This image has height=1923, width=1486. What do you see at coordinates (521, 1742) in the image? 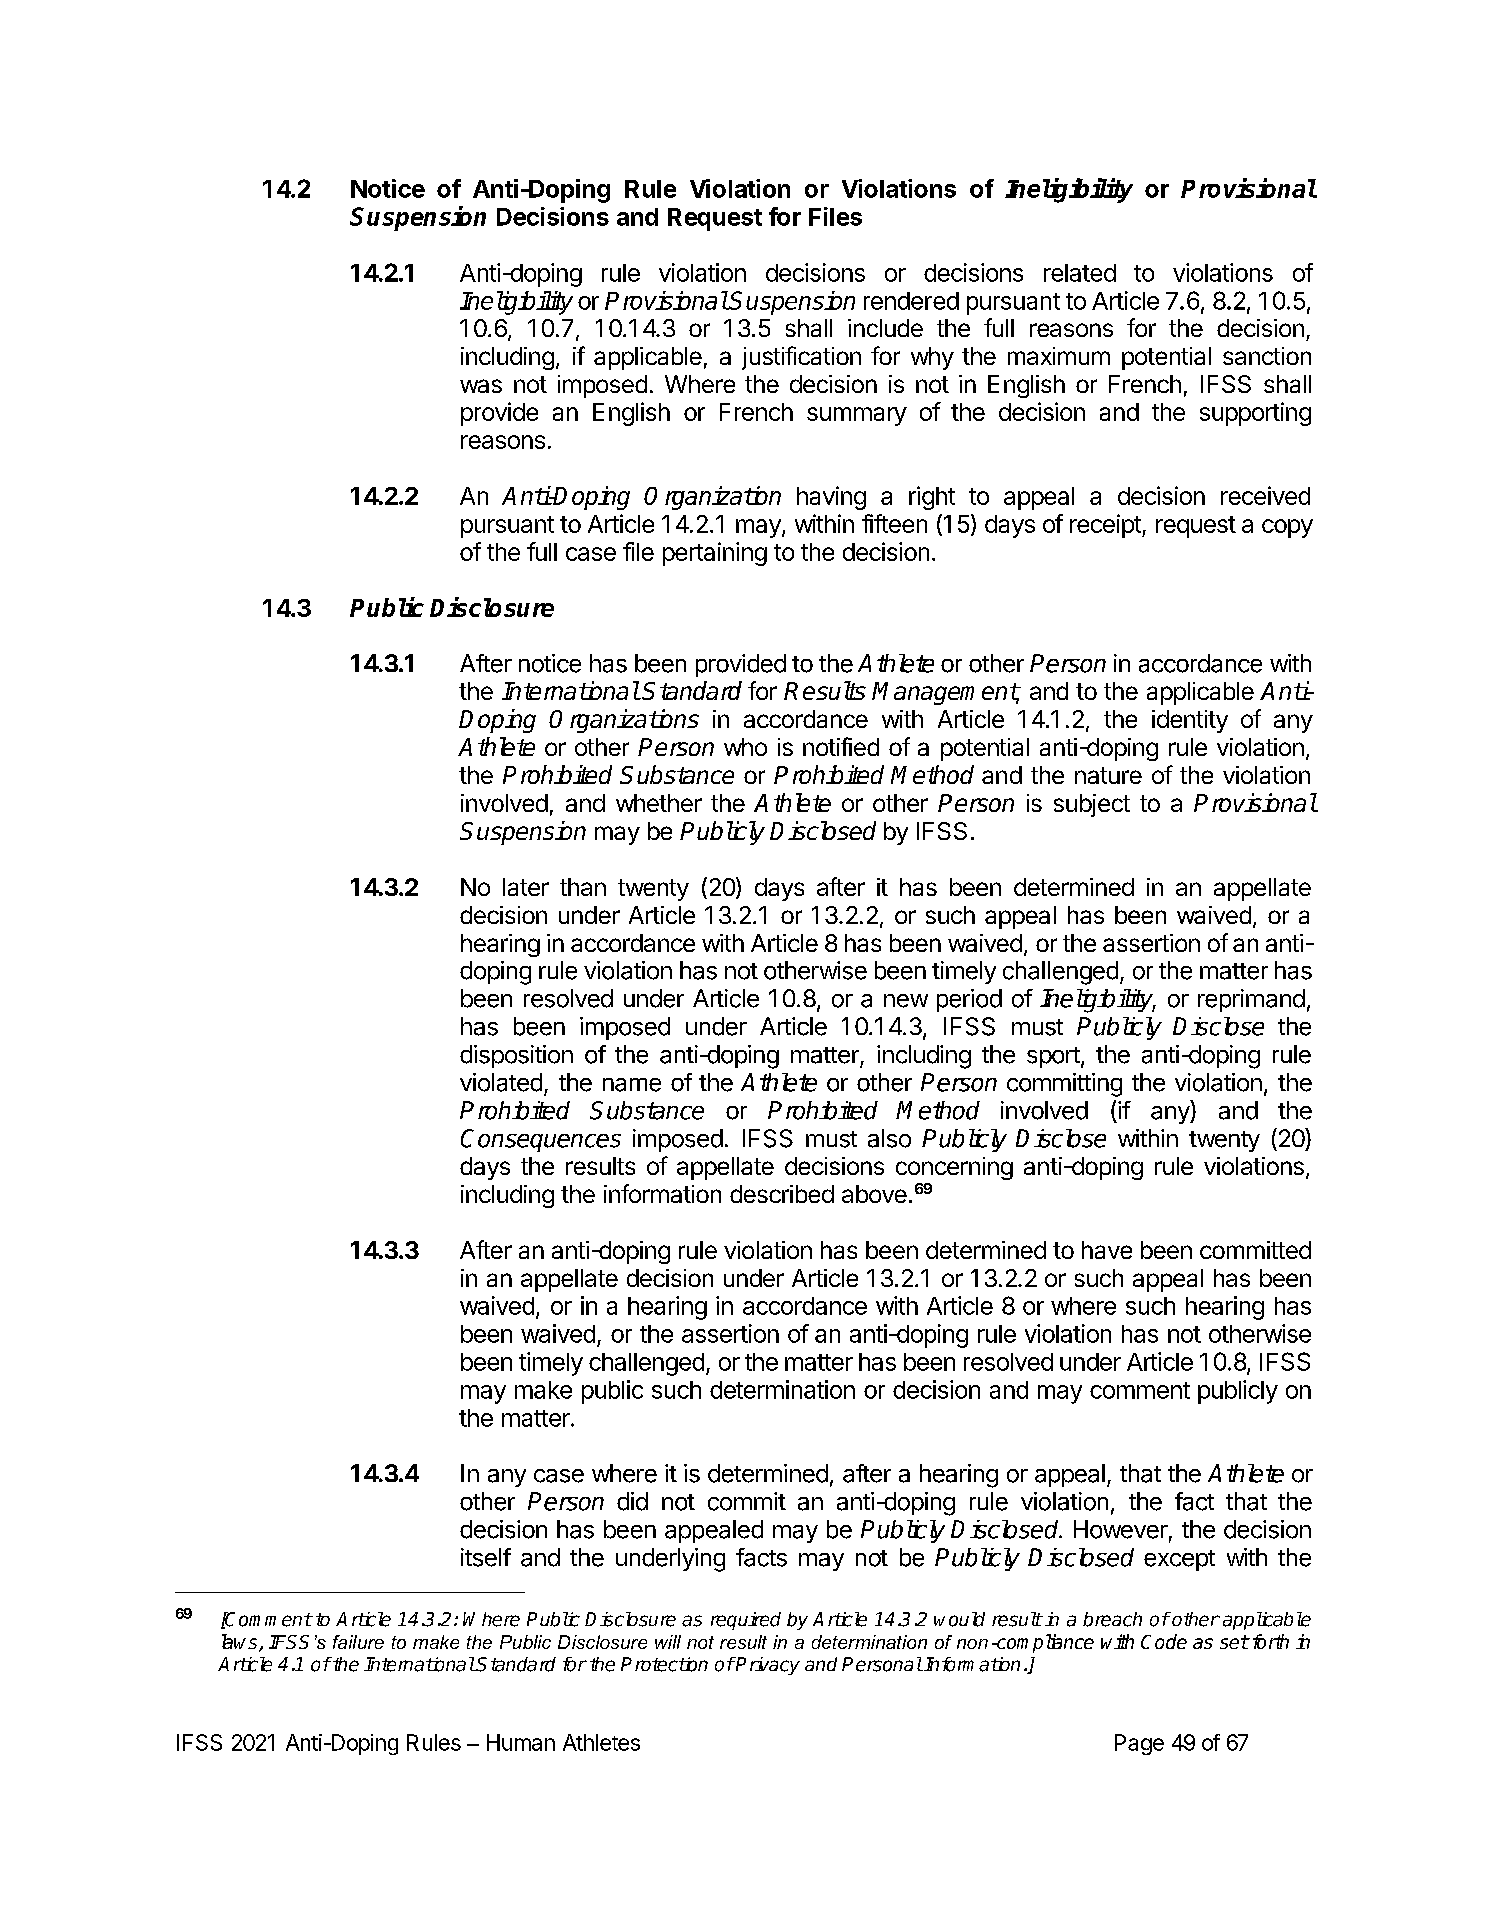
I see `Human` at bounding box center [521, 1742].
